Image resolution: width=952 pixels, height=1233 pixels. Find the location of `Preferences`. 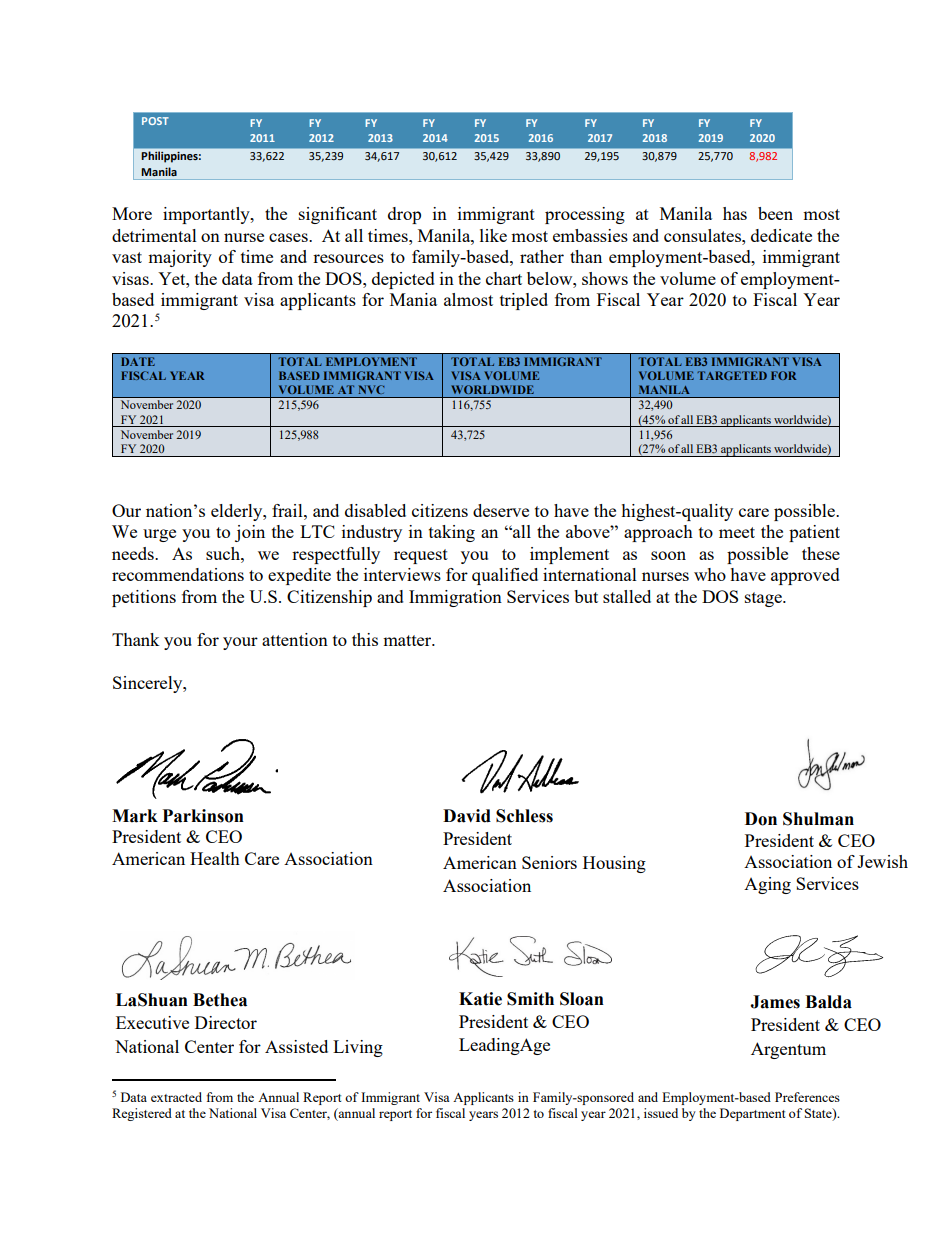

Preferences is located at coordinates (807, 1097).
